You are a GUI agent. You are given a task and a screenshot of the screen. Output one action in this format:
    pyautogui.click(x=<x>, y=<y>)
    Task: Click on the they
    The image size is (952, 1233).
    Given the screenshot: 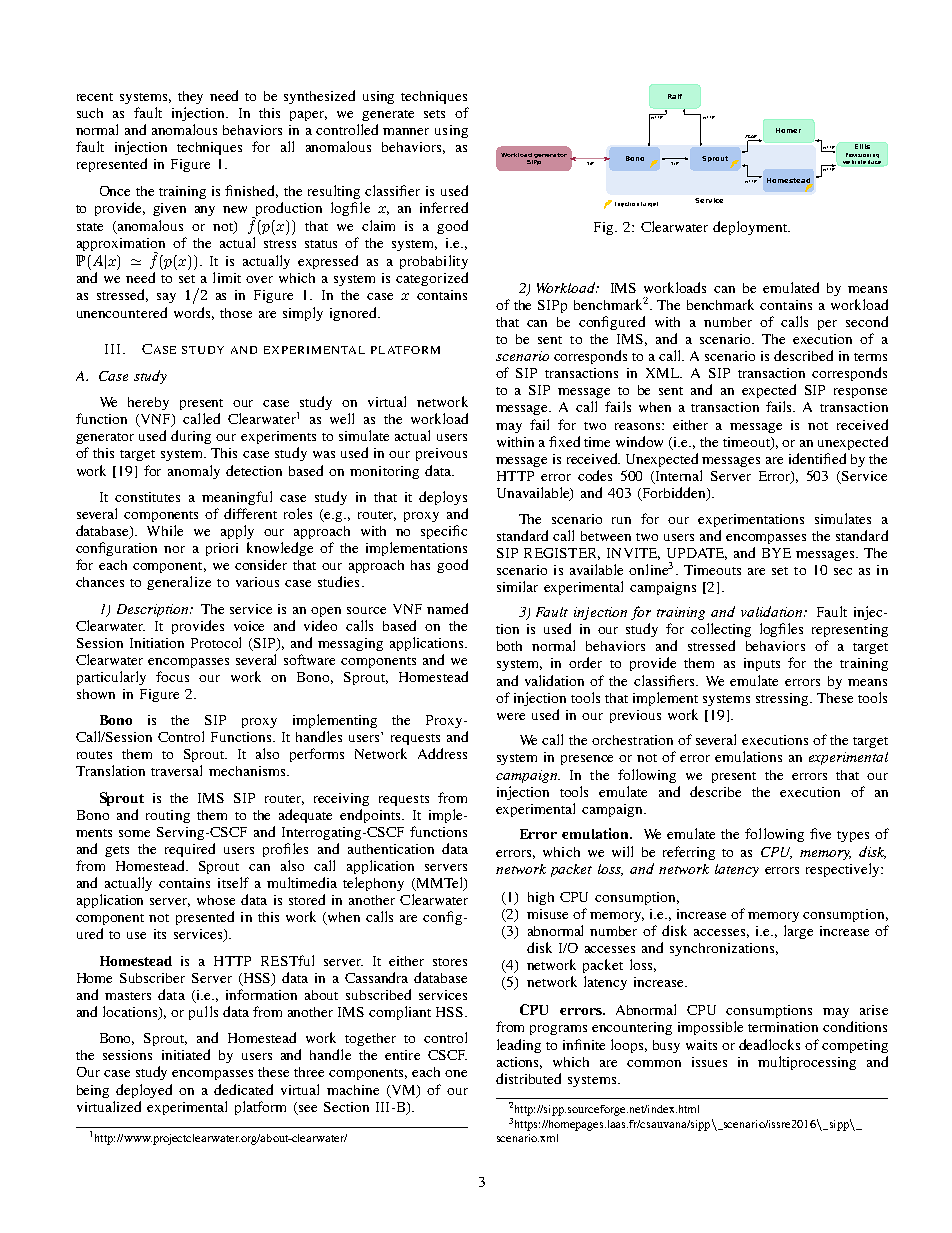 What is the action you would take?
    pyautogui.click(x=190, y=97)
